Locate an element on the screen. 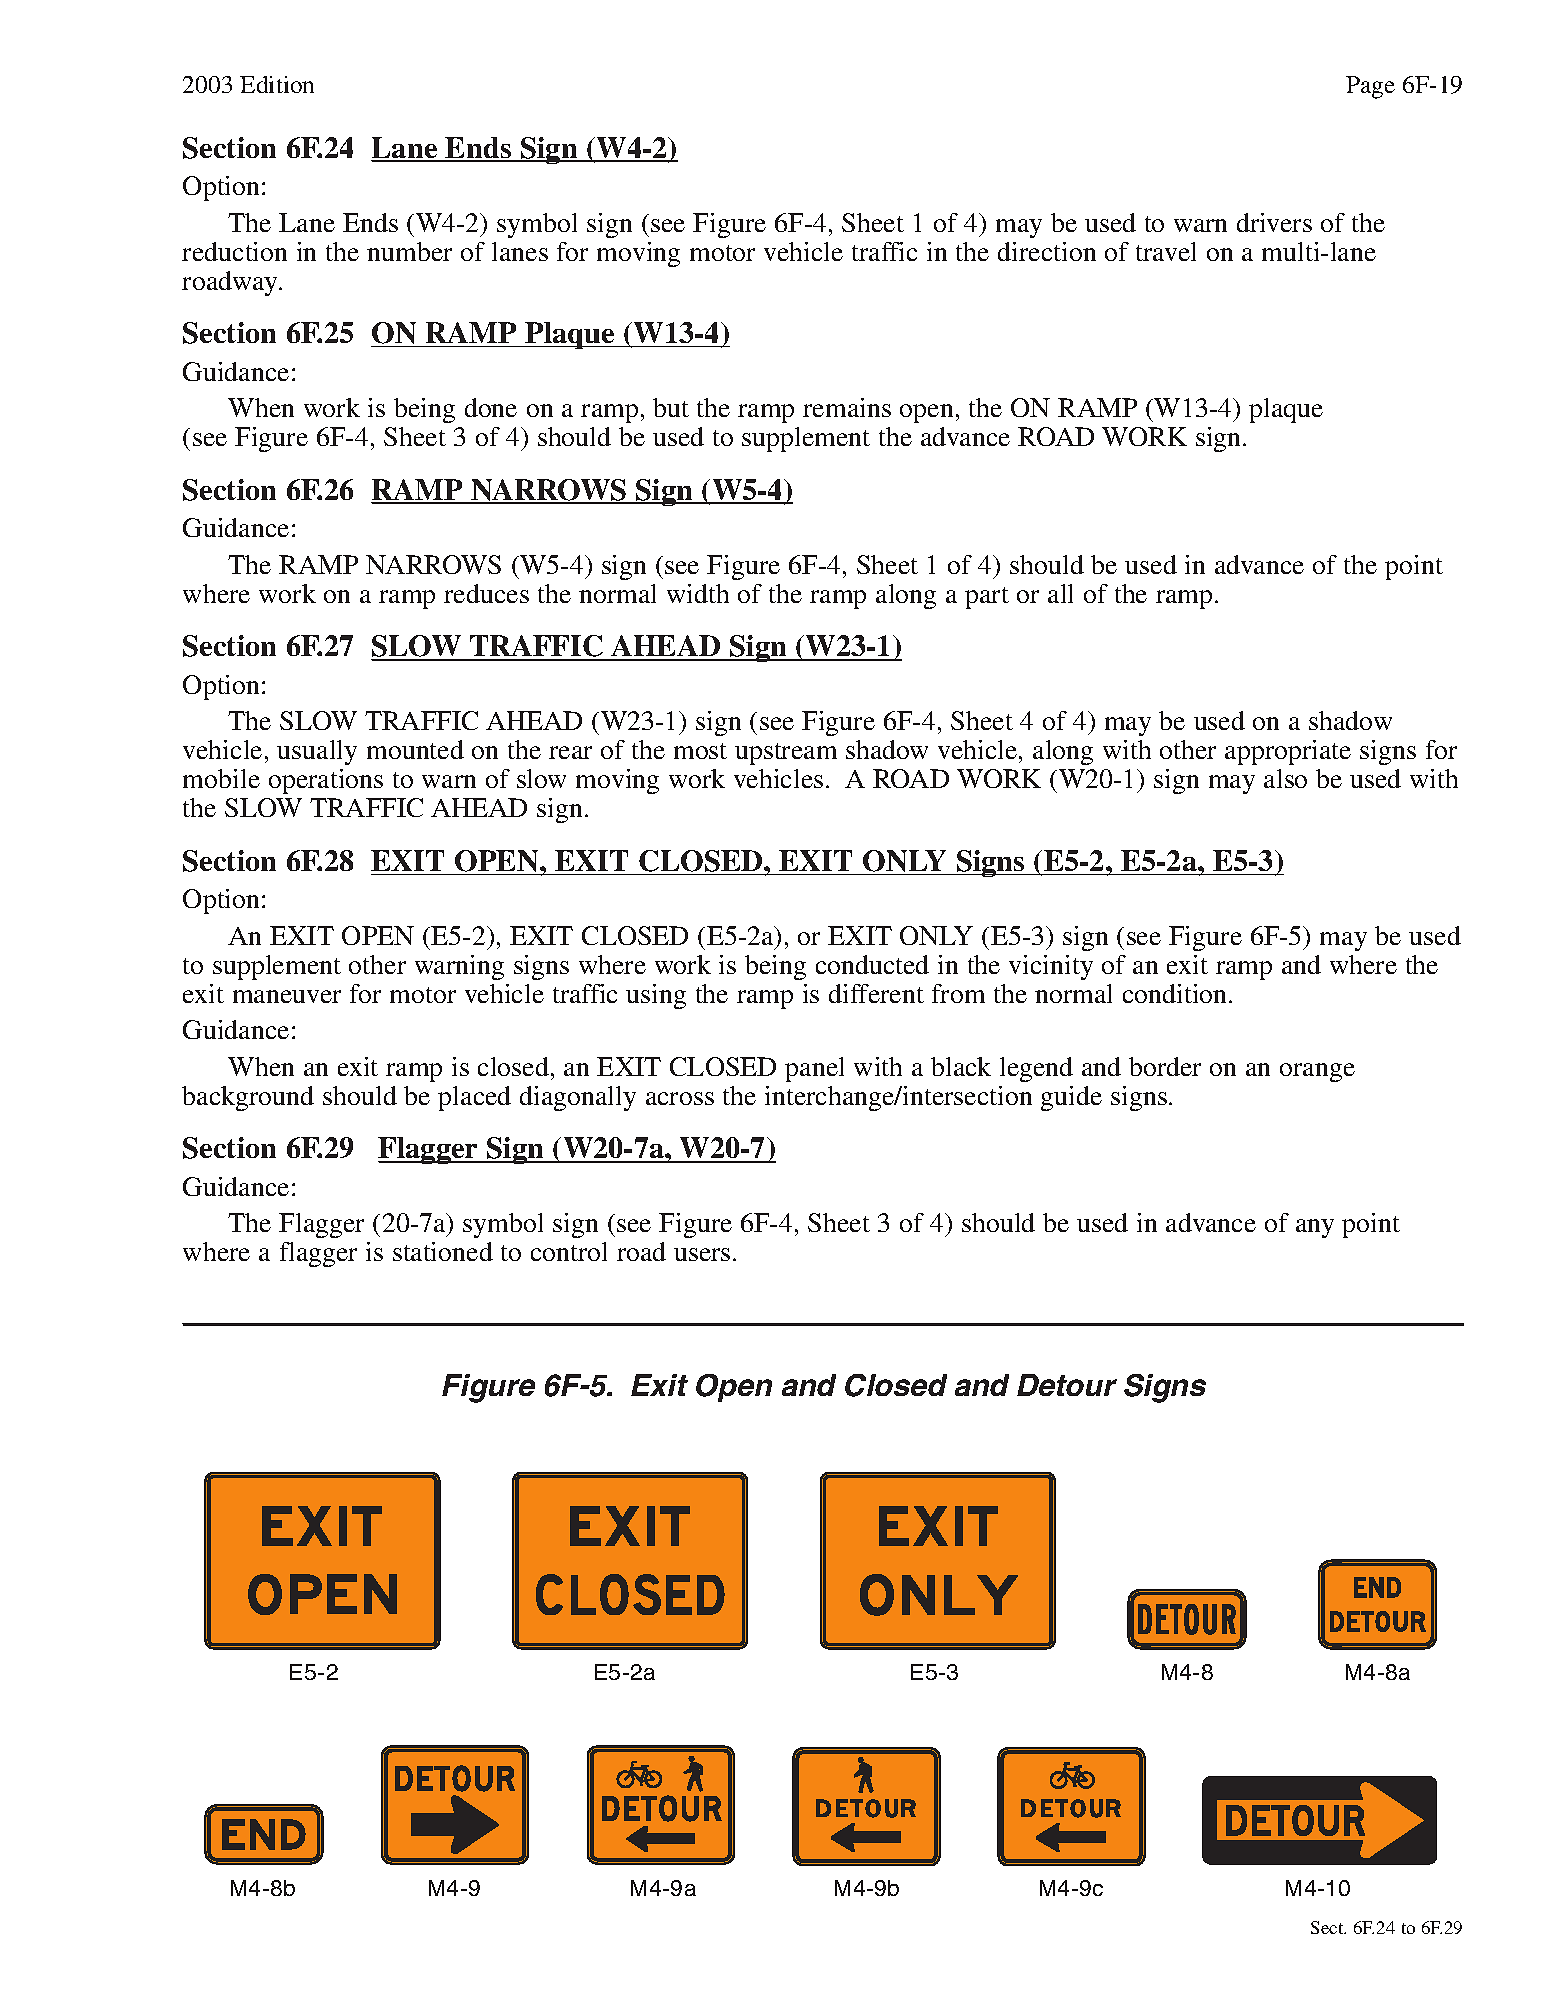 The image size is (1555, 2013). appropriate is located at coordinates (1288, 752).
